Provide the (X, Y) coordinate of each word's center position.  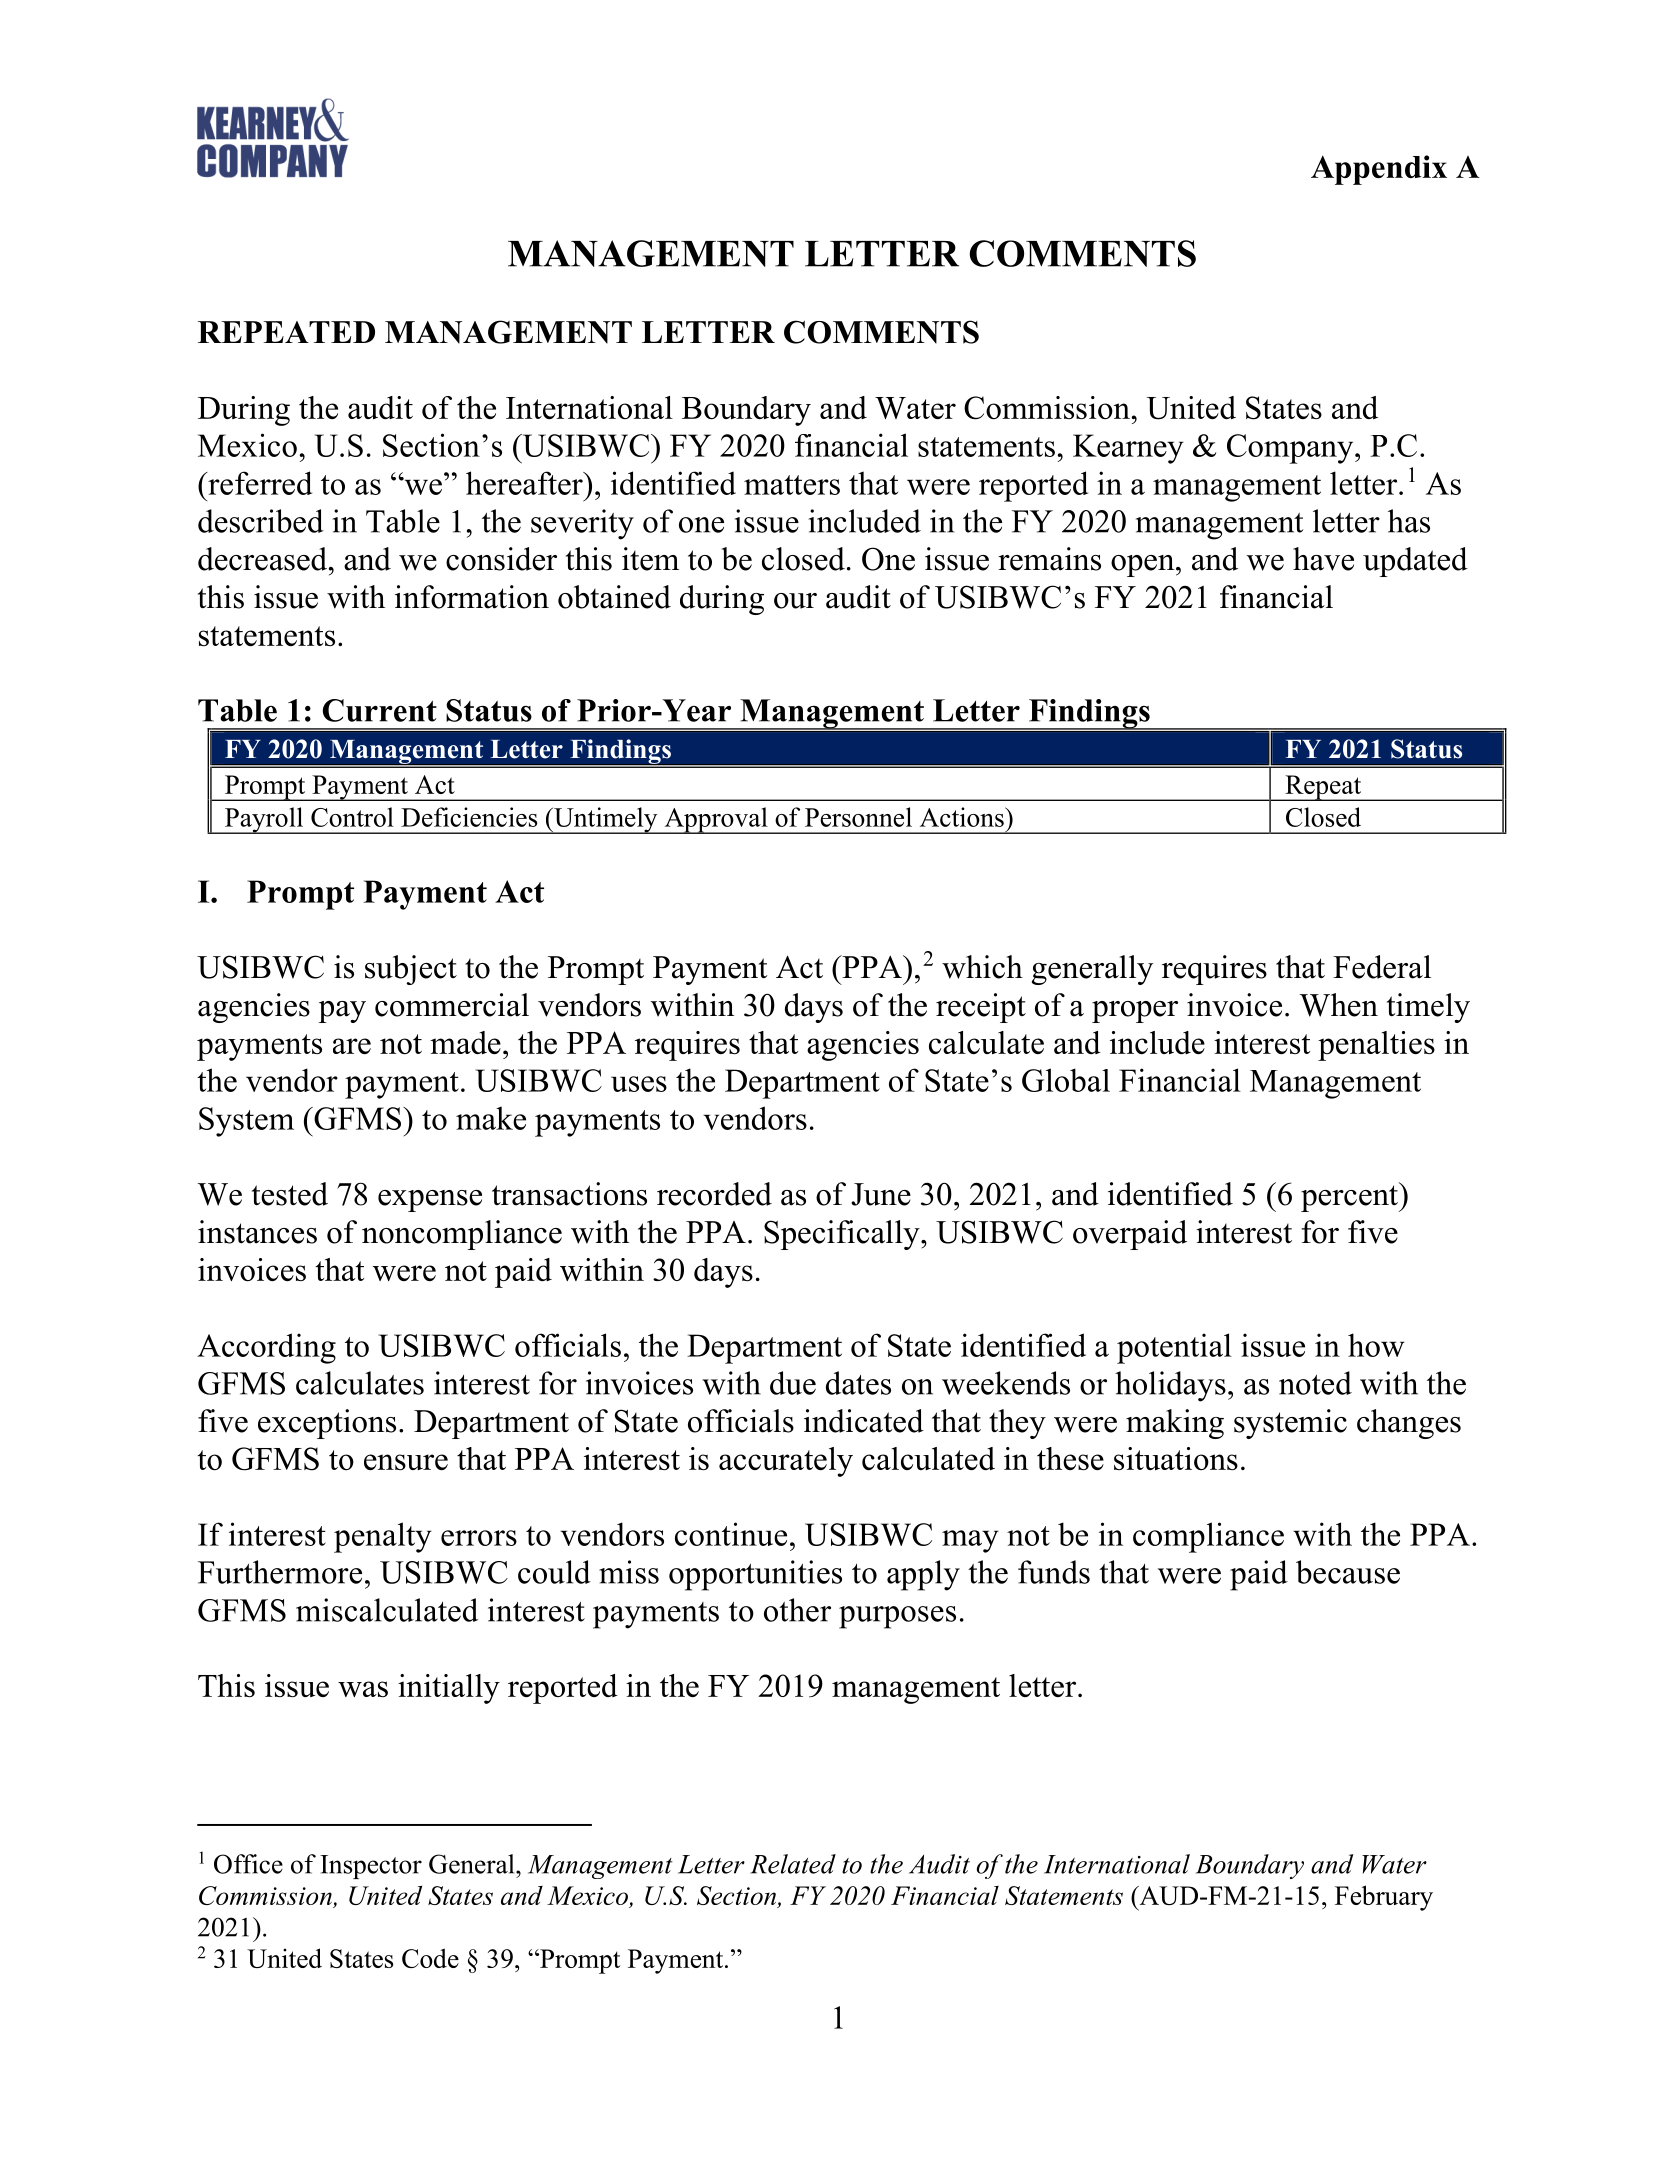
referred (259, 483)
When (1339, 1005)
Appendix (1379, 170)
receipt (981, 1008)
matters (792, 485)
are (352, 1046)
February (1384, 1898)
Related (793, 1864)
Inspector (371, 1867)
